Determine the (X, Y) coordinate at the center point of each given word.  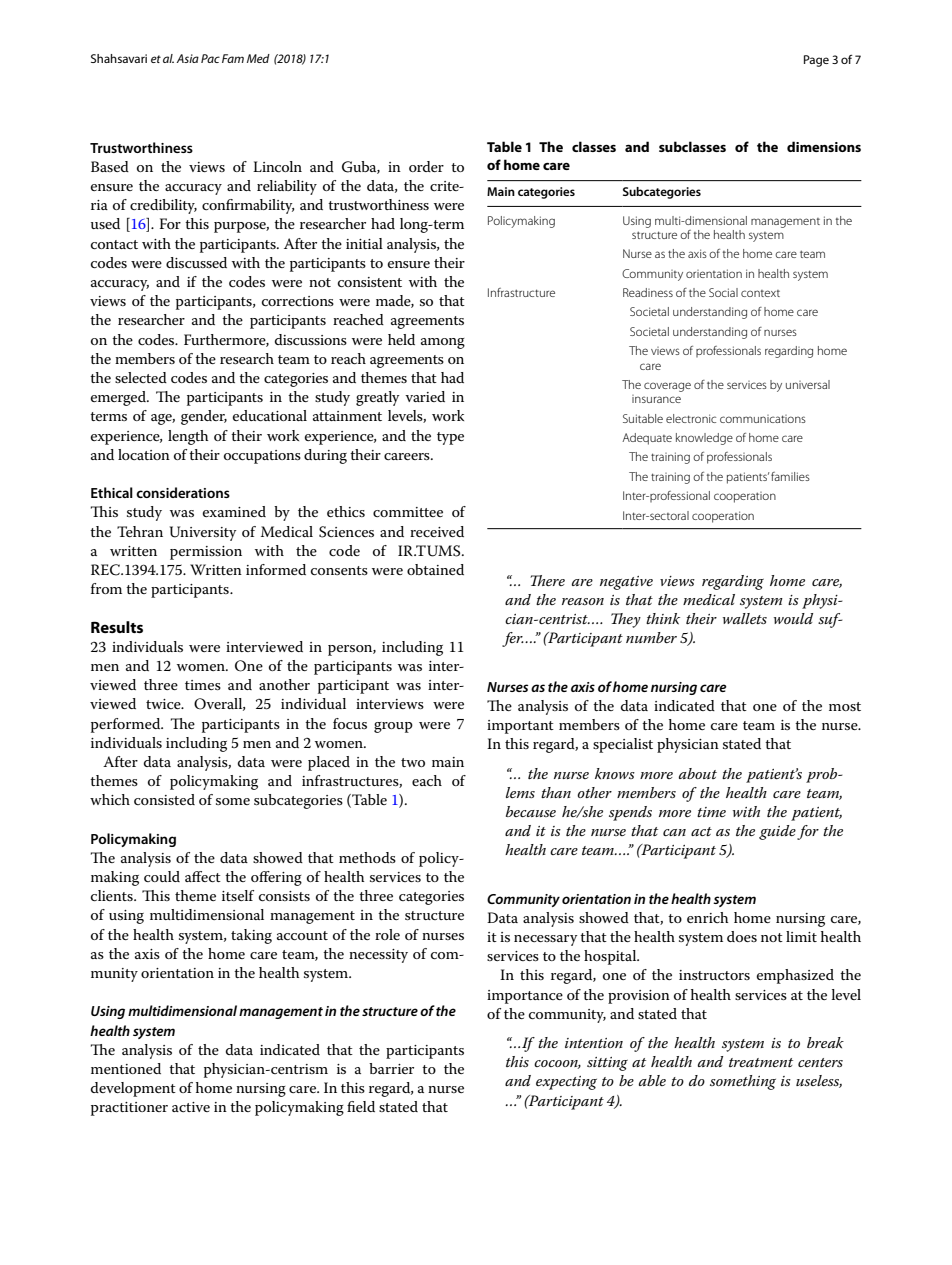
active (191, 1107)
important (520, 727)
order (426, 166)
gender (204, 417)
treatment (761, 1062)
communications (763, 419)
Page (816, 61)
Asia (187, 58)
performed (127, 725)
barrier (391, 1068)
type (450, 438)
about (698, 773)
